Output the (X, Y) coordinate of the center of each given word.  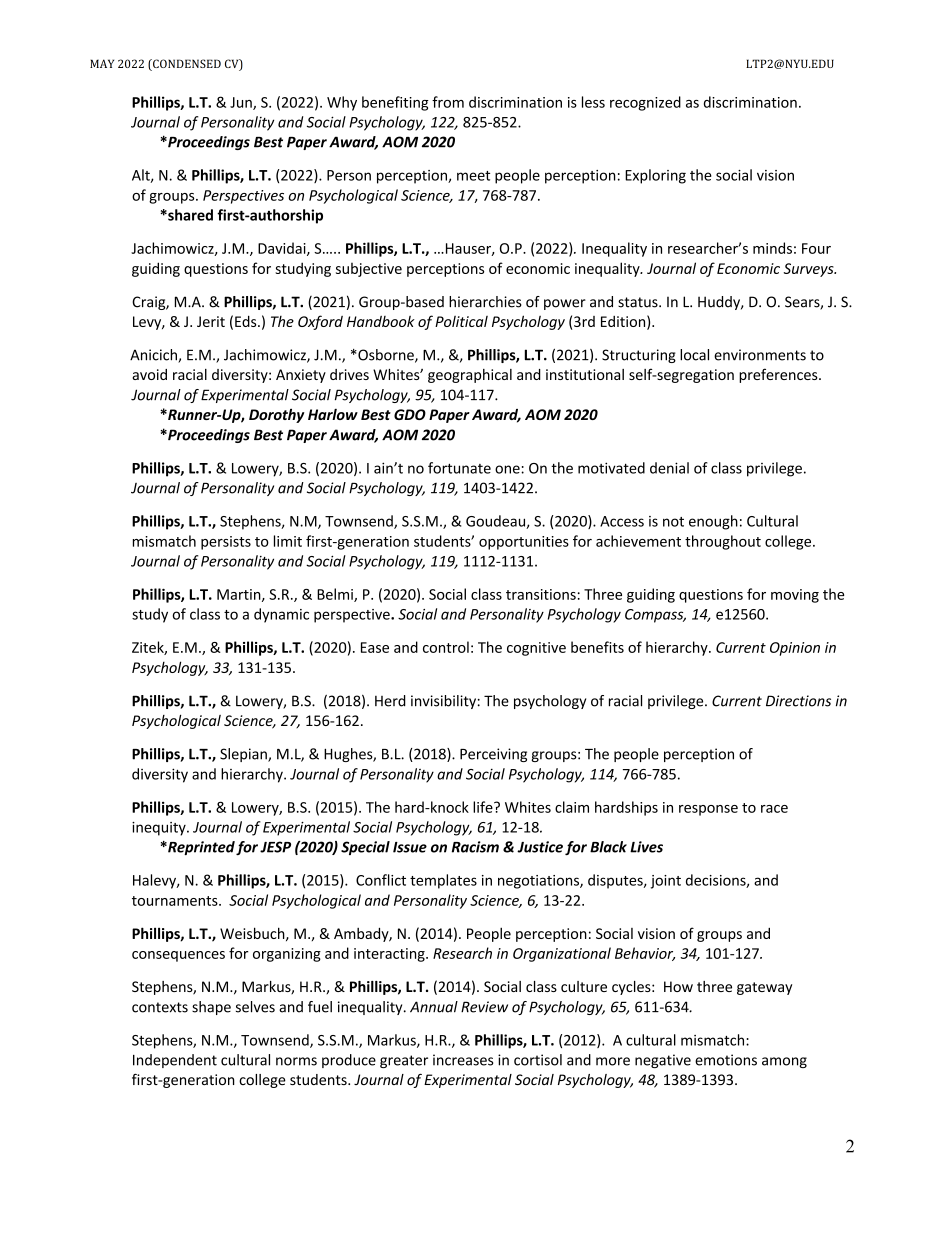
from (448, 102)
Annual (434, 1007)
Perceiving (493, 755)
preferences (779, 375)
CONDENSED (186, 65)
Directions (798, 701)
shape (211, 1008)
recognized (645, 103)
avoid (149, 374)
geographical (470, 376)
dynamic (281, 615)
